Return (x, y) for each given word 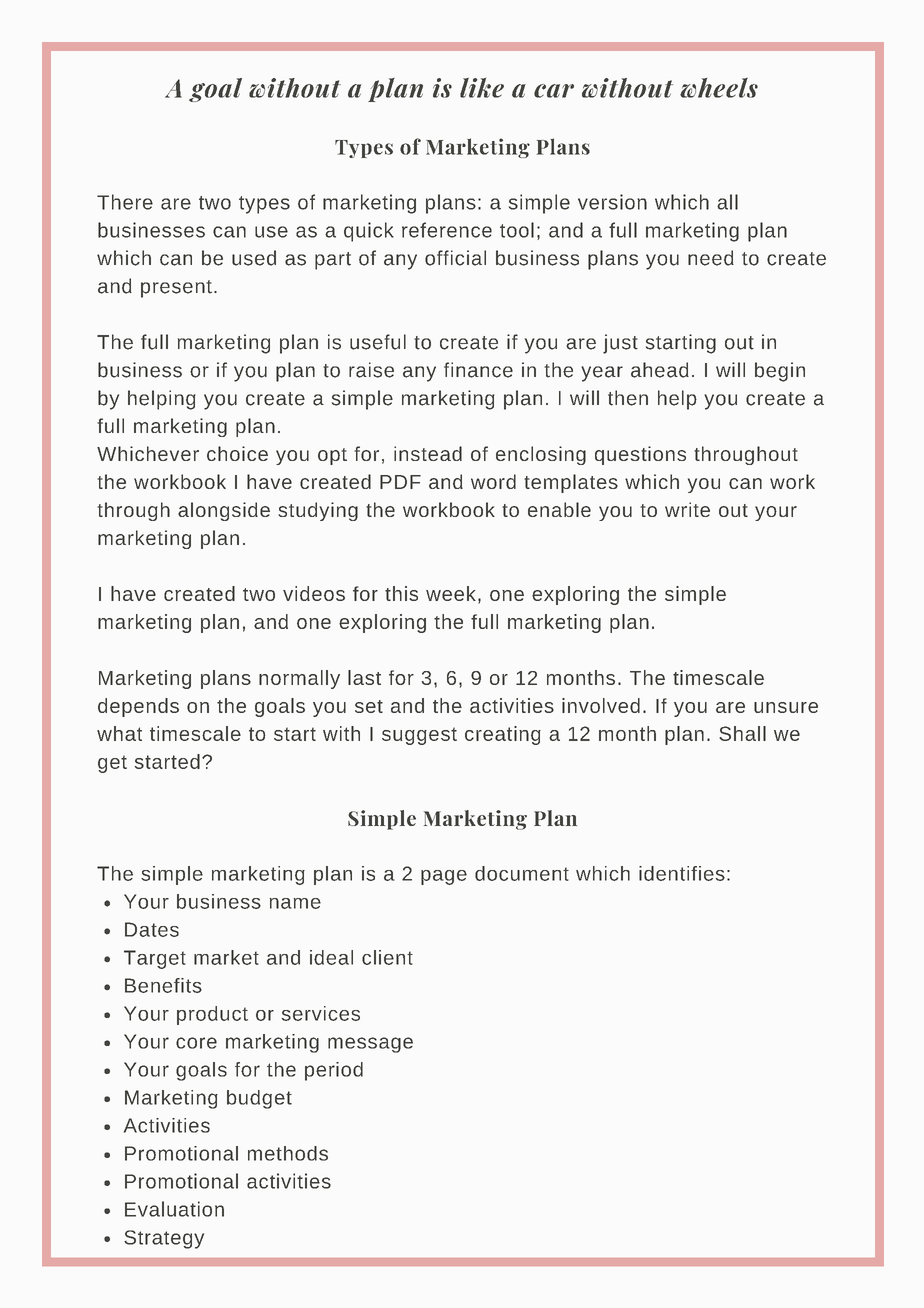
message (370, 1045)
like (482, 88)
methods (288, 1153)
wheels (719, 88)
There (125, 202)
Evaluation (174, 1209)
